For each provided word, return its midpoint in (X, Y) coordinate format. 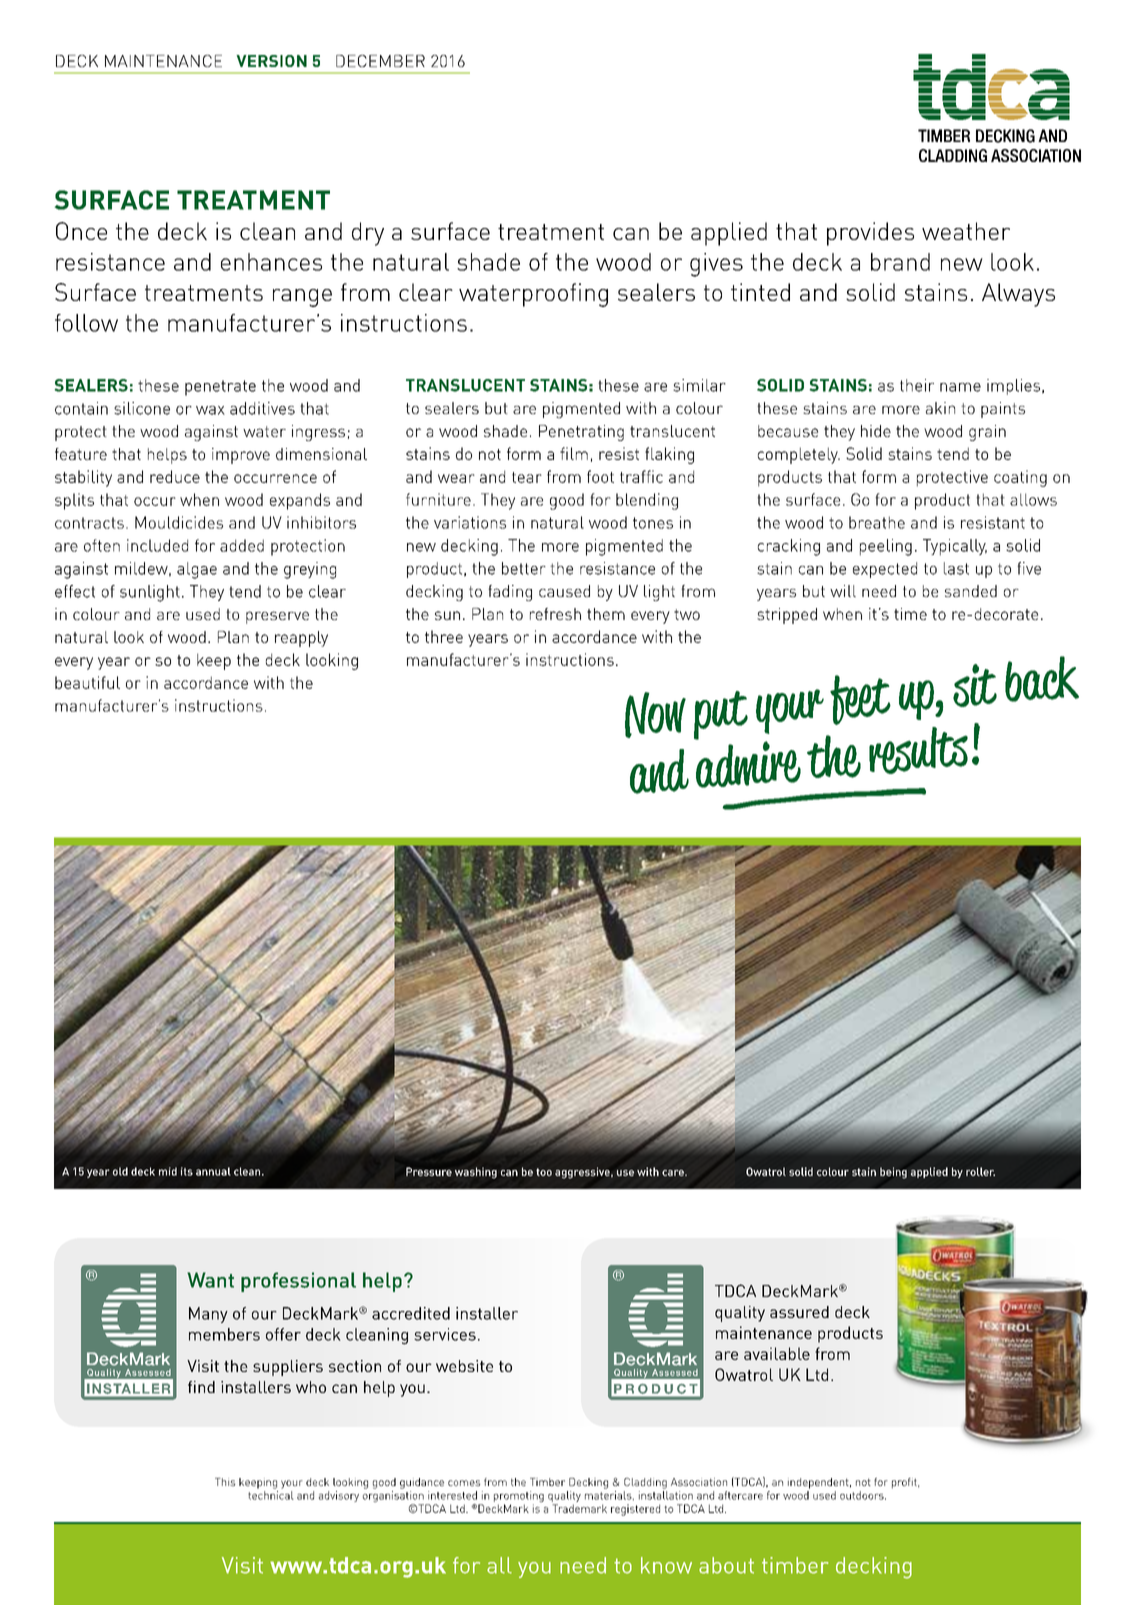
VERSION (271, 61)
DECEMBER (380, 61)
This (225, 1482)
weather (966, 231)
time (910, 614)
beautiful (87, 682)
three (444, 636)
